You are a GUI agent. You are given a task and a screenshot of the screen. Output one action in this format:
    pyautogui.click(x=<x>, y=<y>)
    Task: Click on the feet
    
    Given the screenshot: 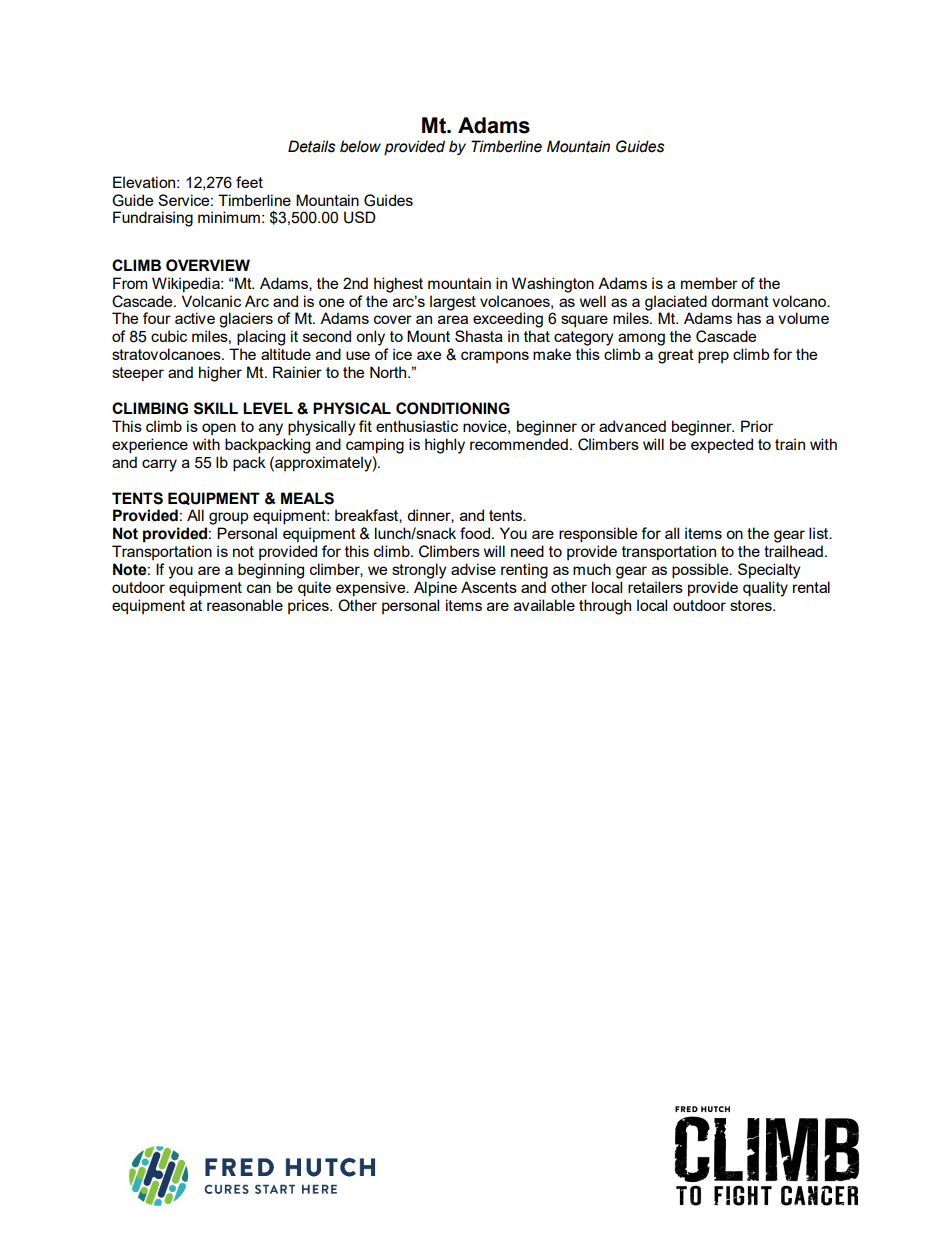 What is the action you would take?
    pyautogui.click(x=249, y=182)
